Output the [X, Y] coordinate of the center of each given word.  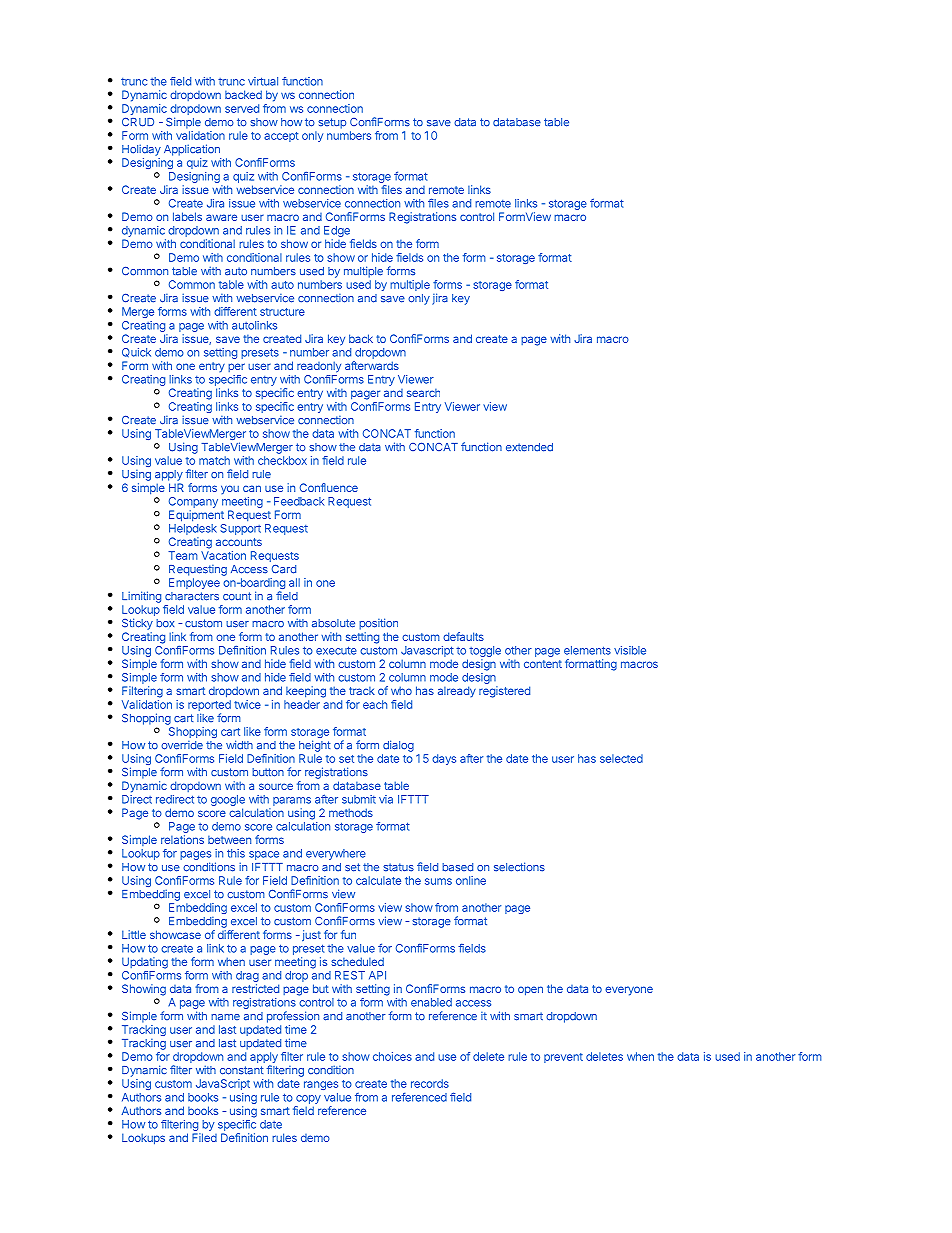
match [214, 460]
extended [529, 447]
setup [332, 123]
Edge [338, 233]
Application [192, 150]
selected [621, 758]
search [423, 393]
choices [392, 1056]
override [182, 745]
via [386, 799]
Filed [204, 1137]
